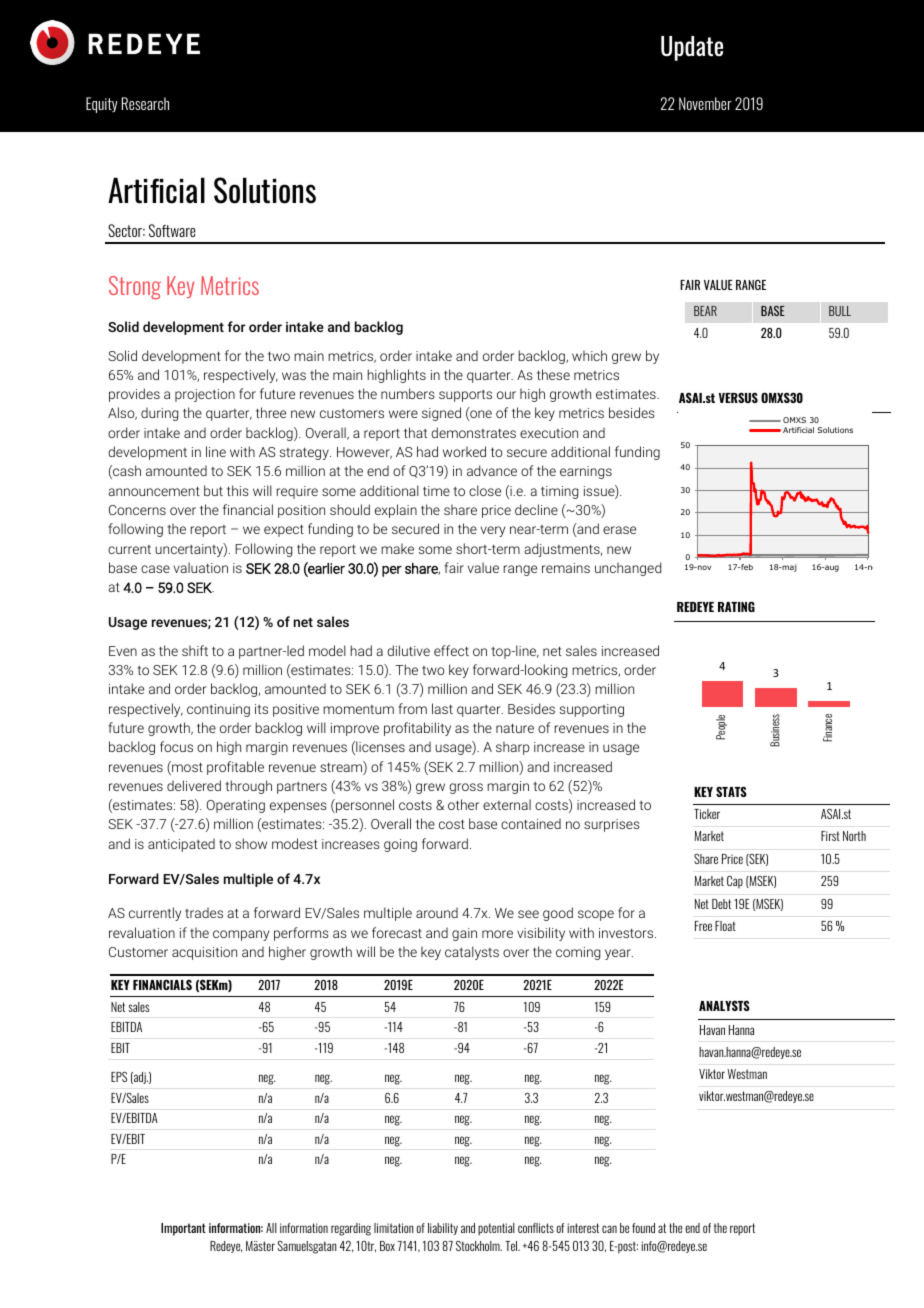 Image resolution: width=924 pixels, height=1308 pixels. Describe the element at coordinates (195, 650) in the page. I see `shift` at that location.
